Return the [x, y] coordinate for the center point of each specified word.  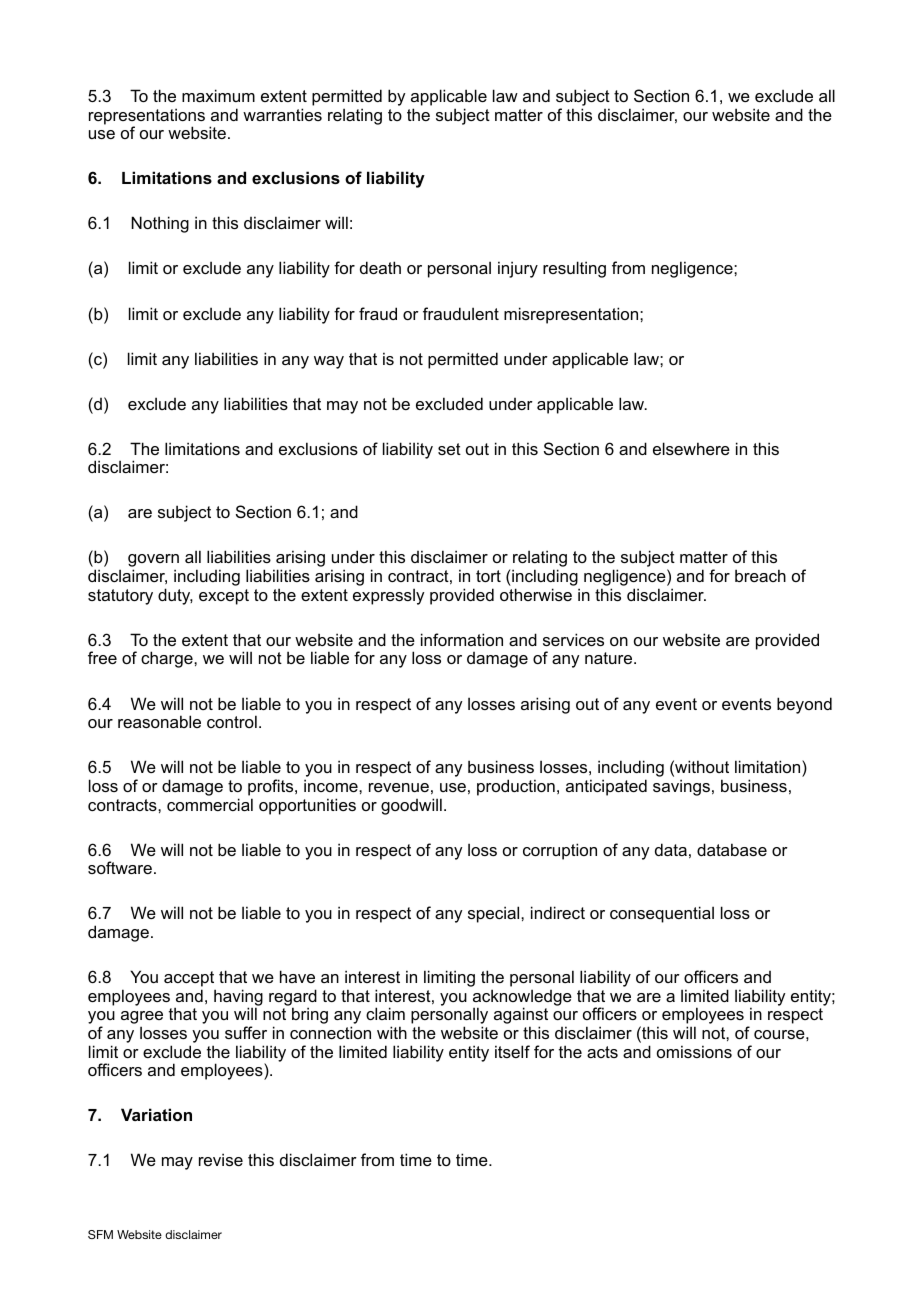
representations [147, 117]
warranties [282, 114]
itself [512, 1051]
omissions [694, 1051]
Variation [156, 1114]
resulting [574, 269]
